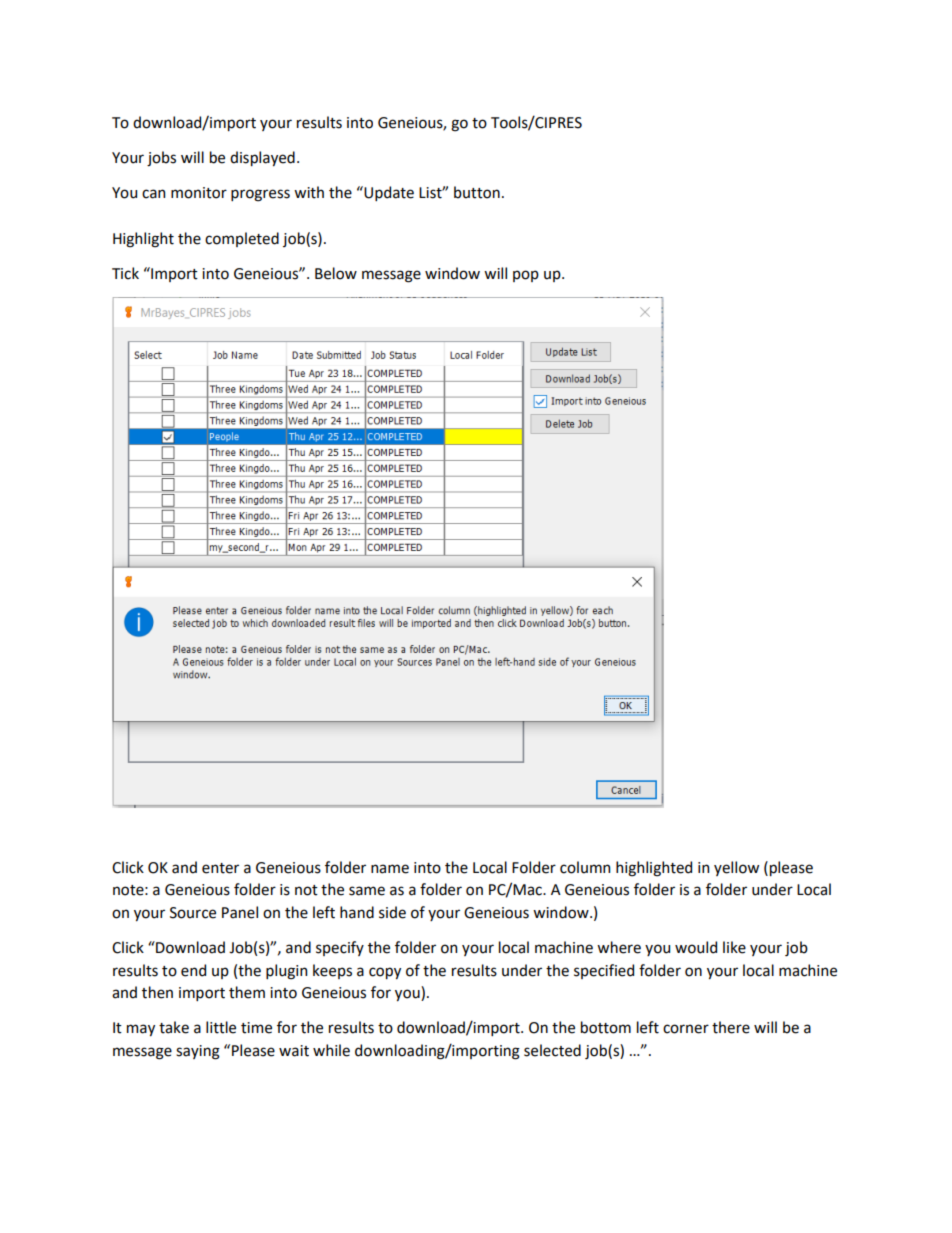 The height and width of the page is (1233, 952). What do you see at coordinates (526, 276) in the page?
I see `pop` at bounding box center [526, 276].
